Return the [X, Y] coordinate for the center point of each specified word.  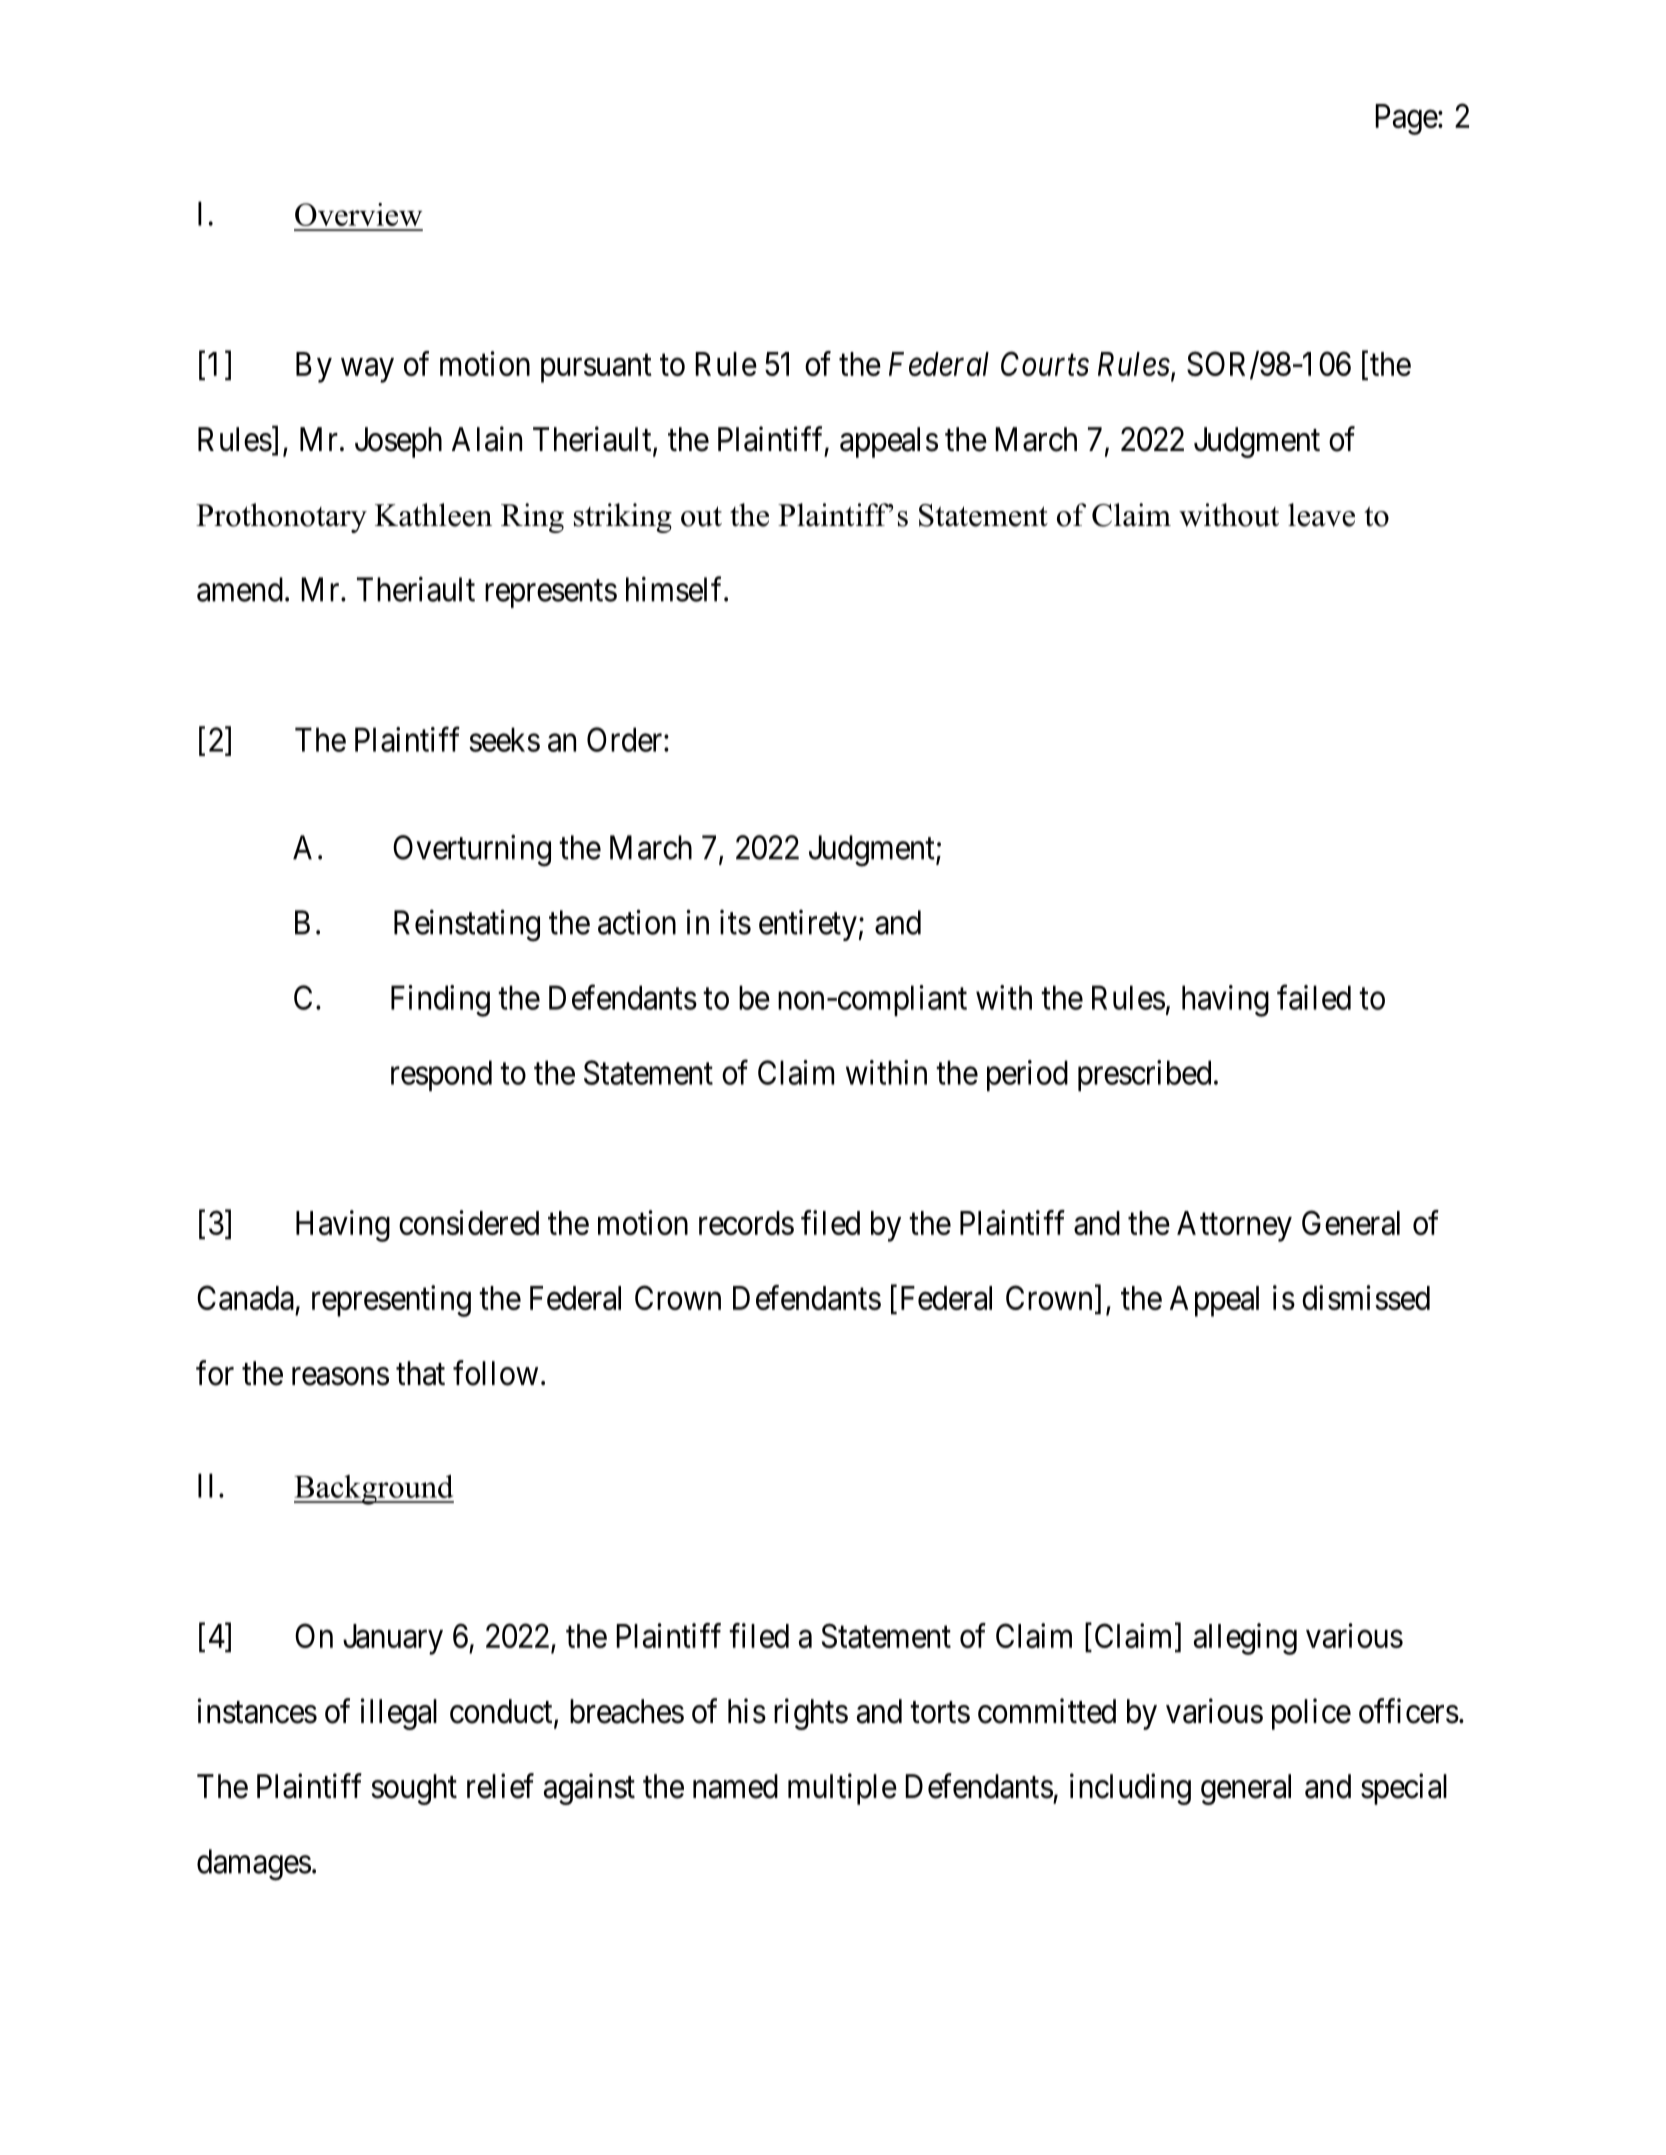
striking [623, 518]
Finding [440, 1001]
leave [1321, 515]
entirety [808, 925]
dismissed [1366, 1297]
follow [495, 1373]
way [367, 370]
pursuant [596, 368]
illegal [398, 1714]
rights [811, 1714]
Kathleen [433, 515]
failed [1314, 997]
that [420, 1373]
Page [1406, 119]
